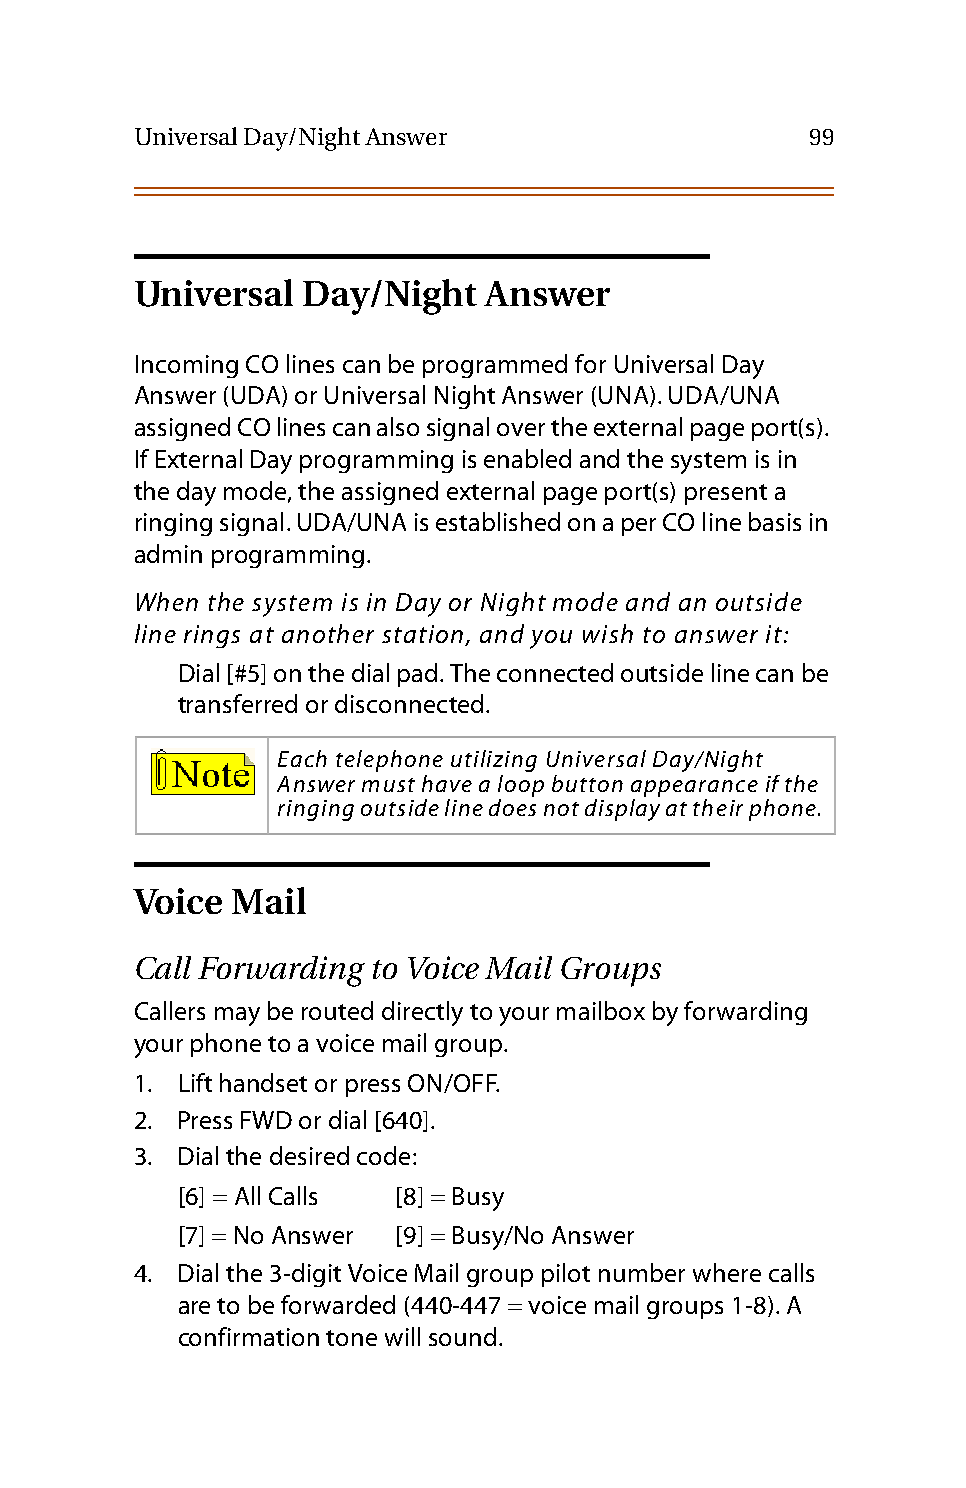  Describe the element at coordinates (718, 807) in the screenshot. I see `their` at that location.
